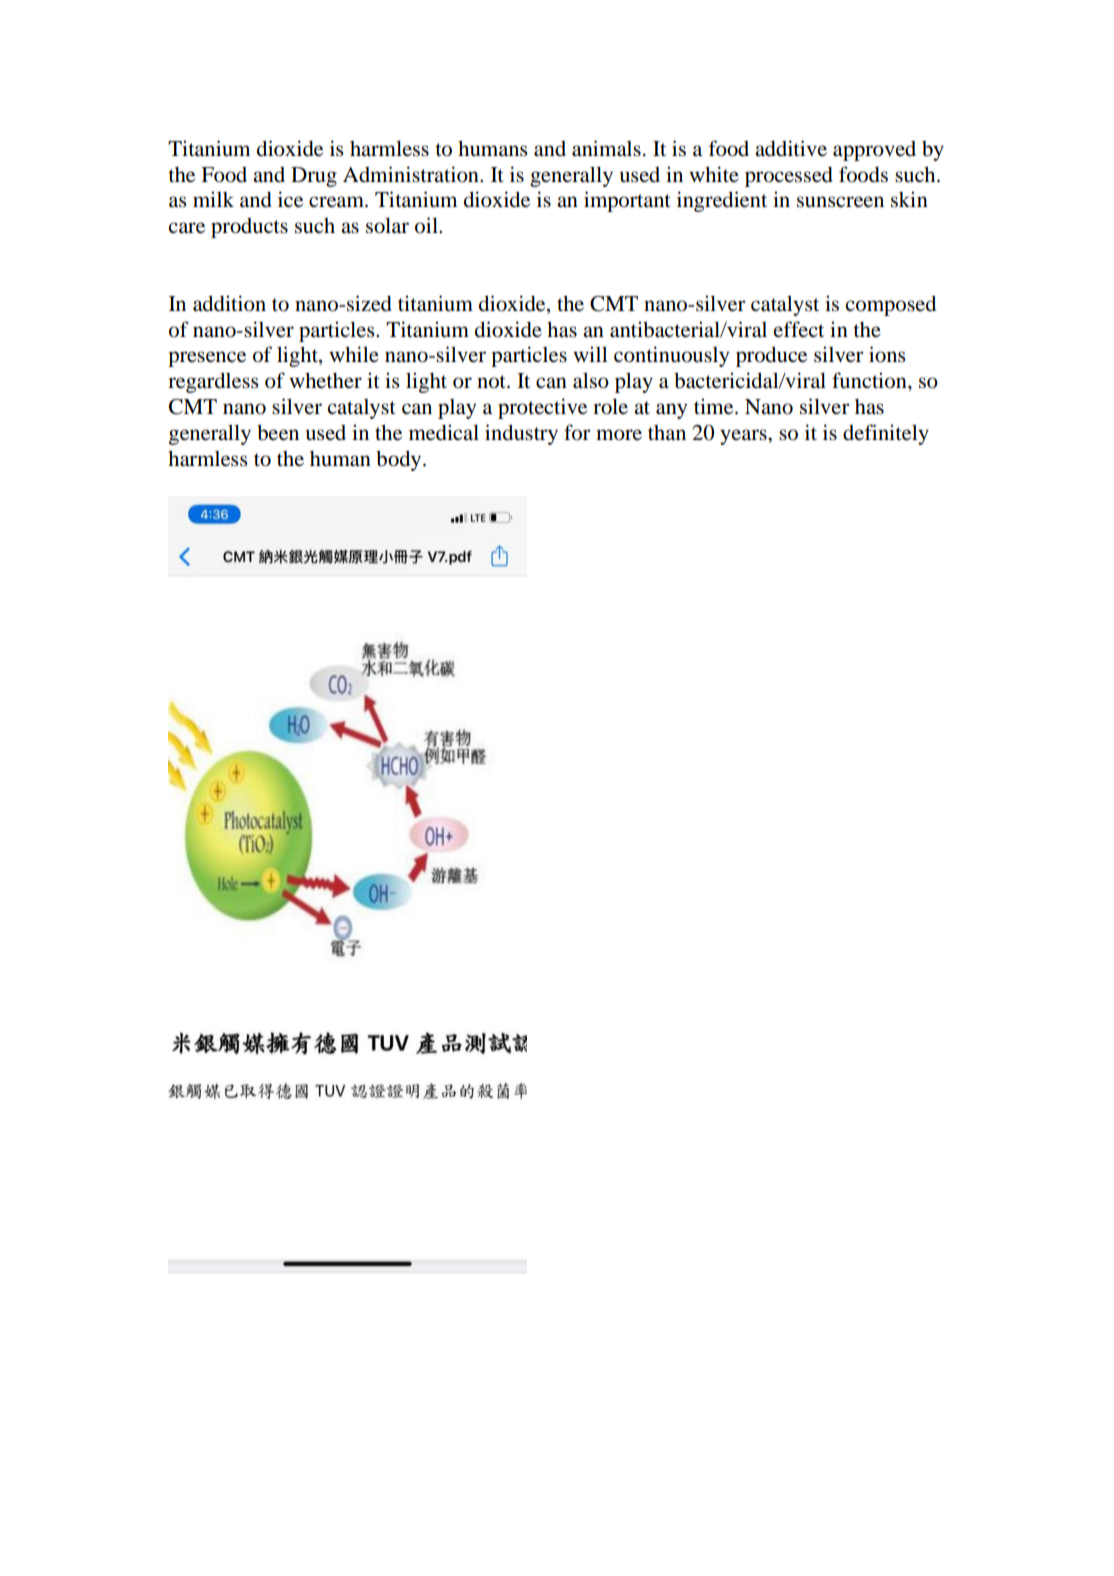  What do you see at coordinates (229, 303) in the screenshot?
I see `addition` at bounding box center [229, 303].
